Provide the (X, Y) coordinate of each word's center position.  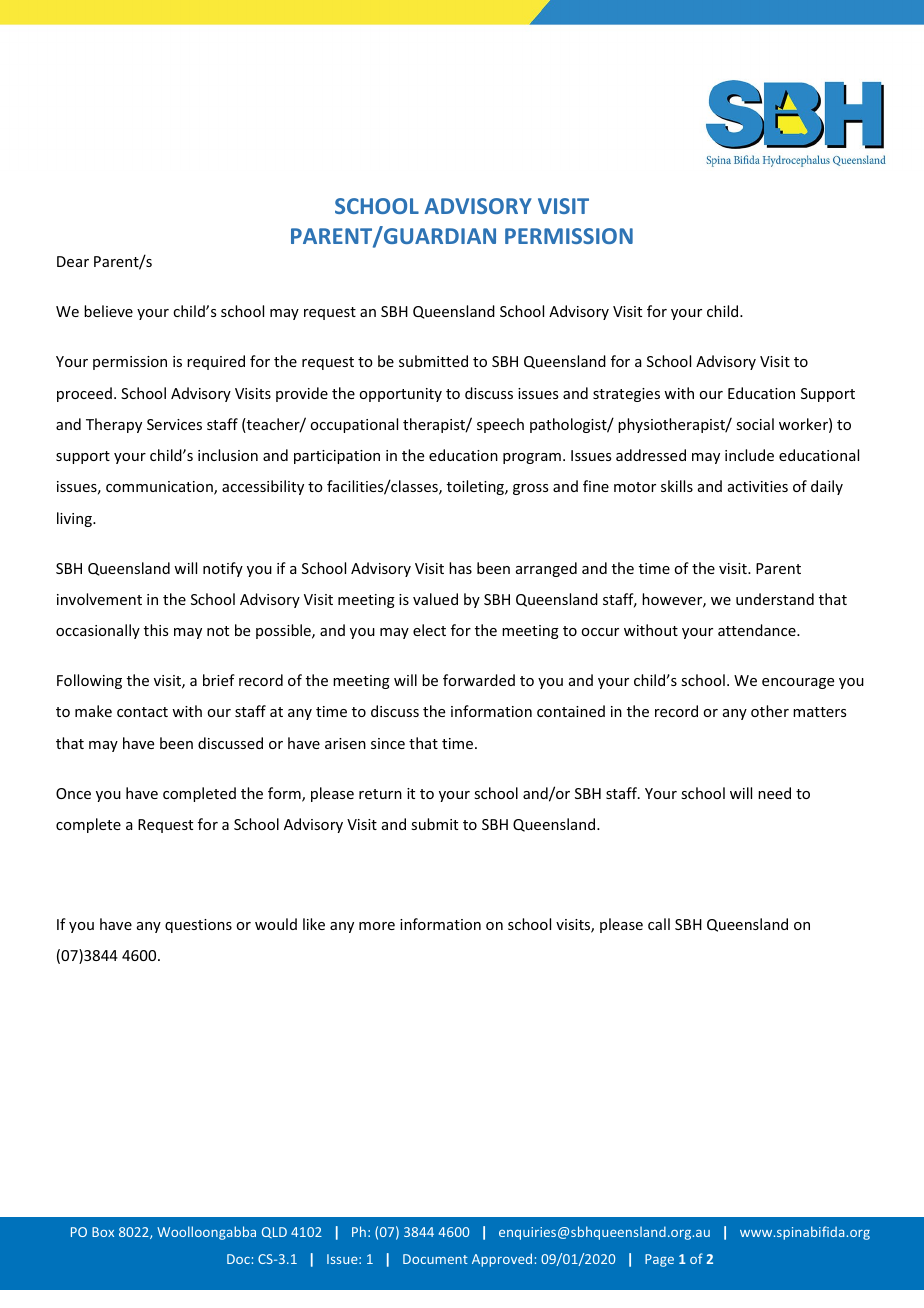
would (276, 924)
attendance (758, 630)
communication (160, 488)
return (380, 794)
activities (758, 486)
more (377, 926)
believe (108, 311)
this (156, 630)
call (659, 924)
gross (530, 489)
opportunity (400, 395)
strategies (626, 395)
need (774, 793)
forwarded (479, 680)
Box (103, 1232)
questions (198, 926)
